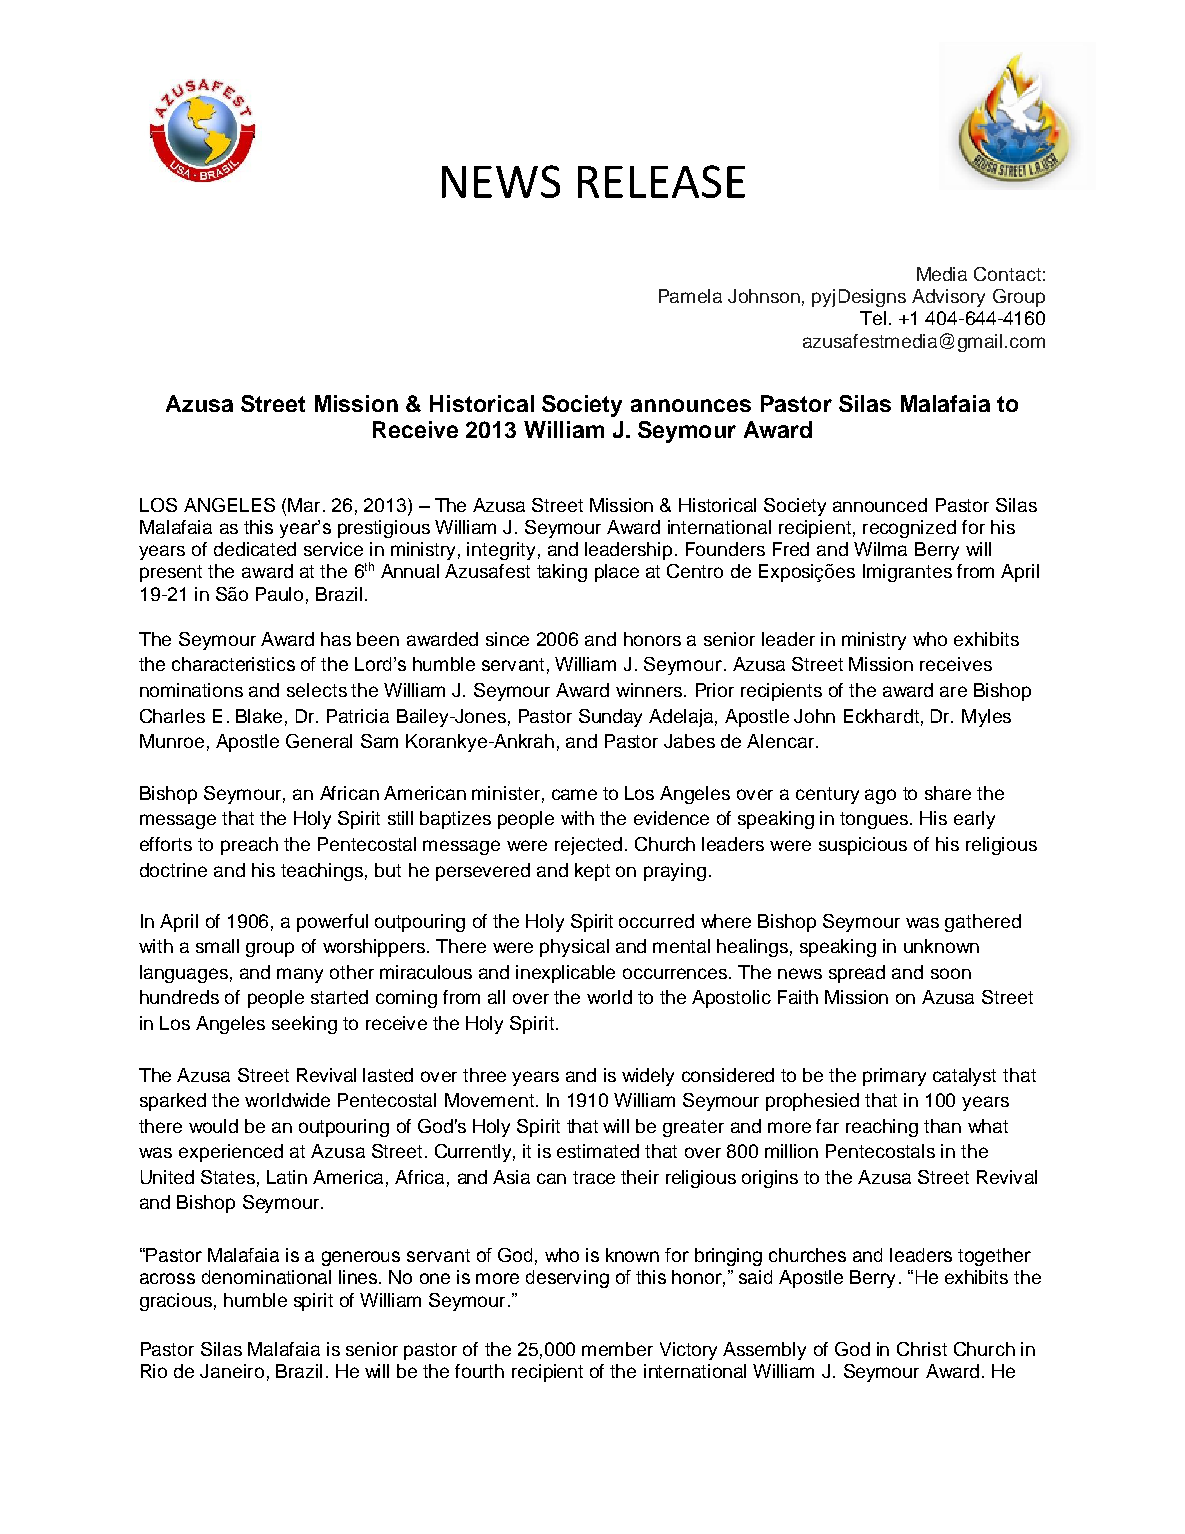  Describe the element at coordinates (986, 718) in the screenshot. I see `Myles` at that location.
